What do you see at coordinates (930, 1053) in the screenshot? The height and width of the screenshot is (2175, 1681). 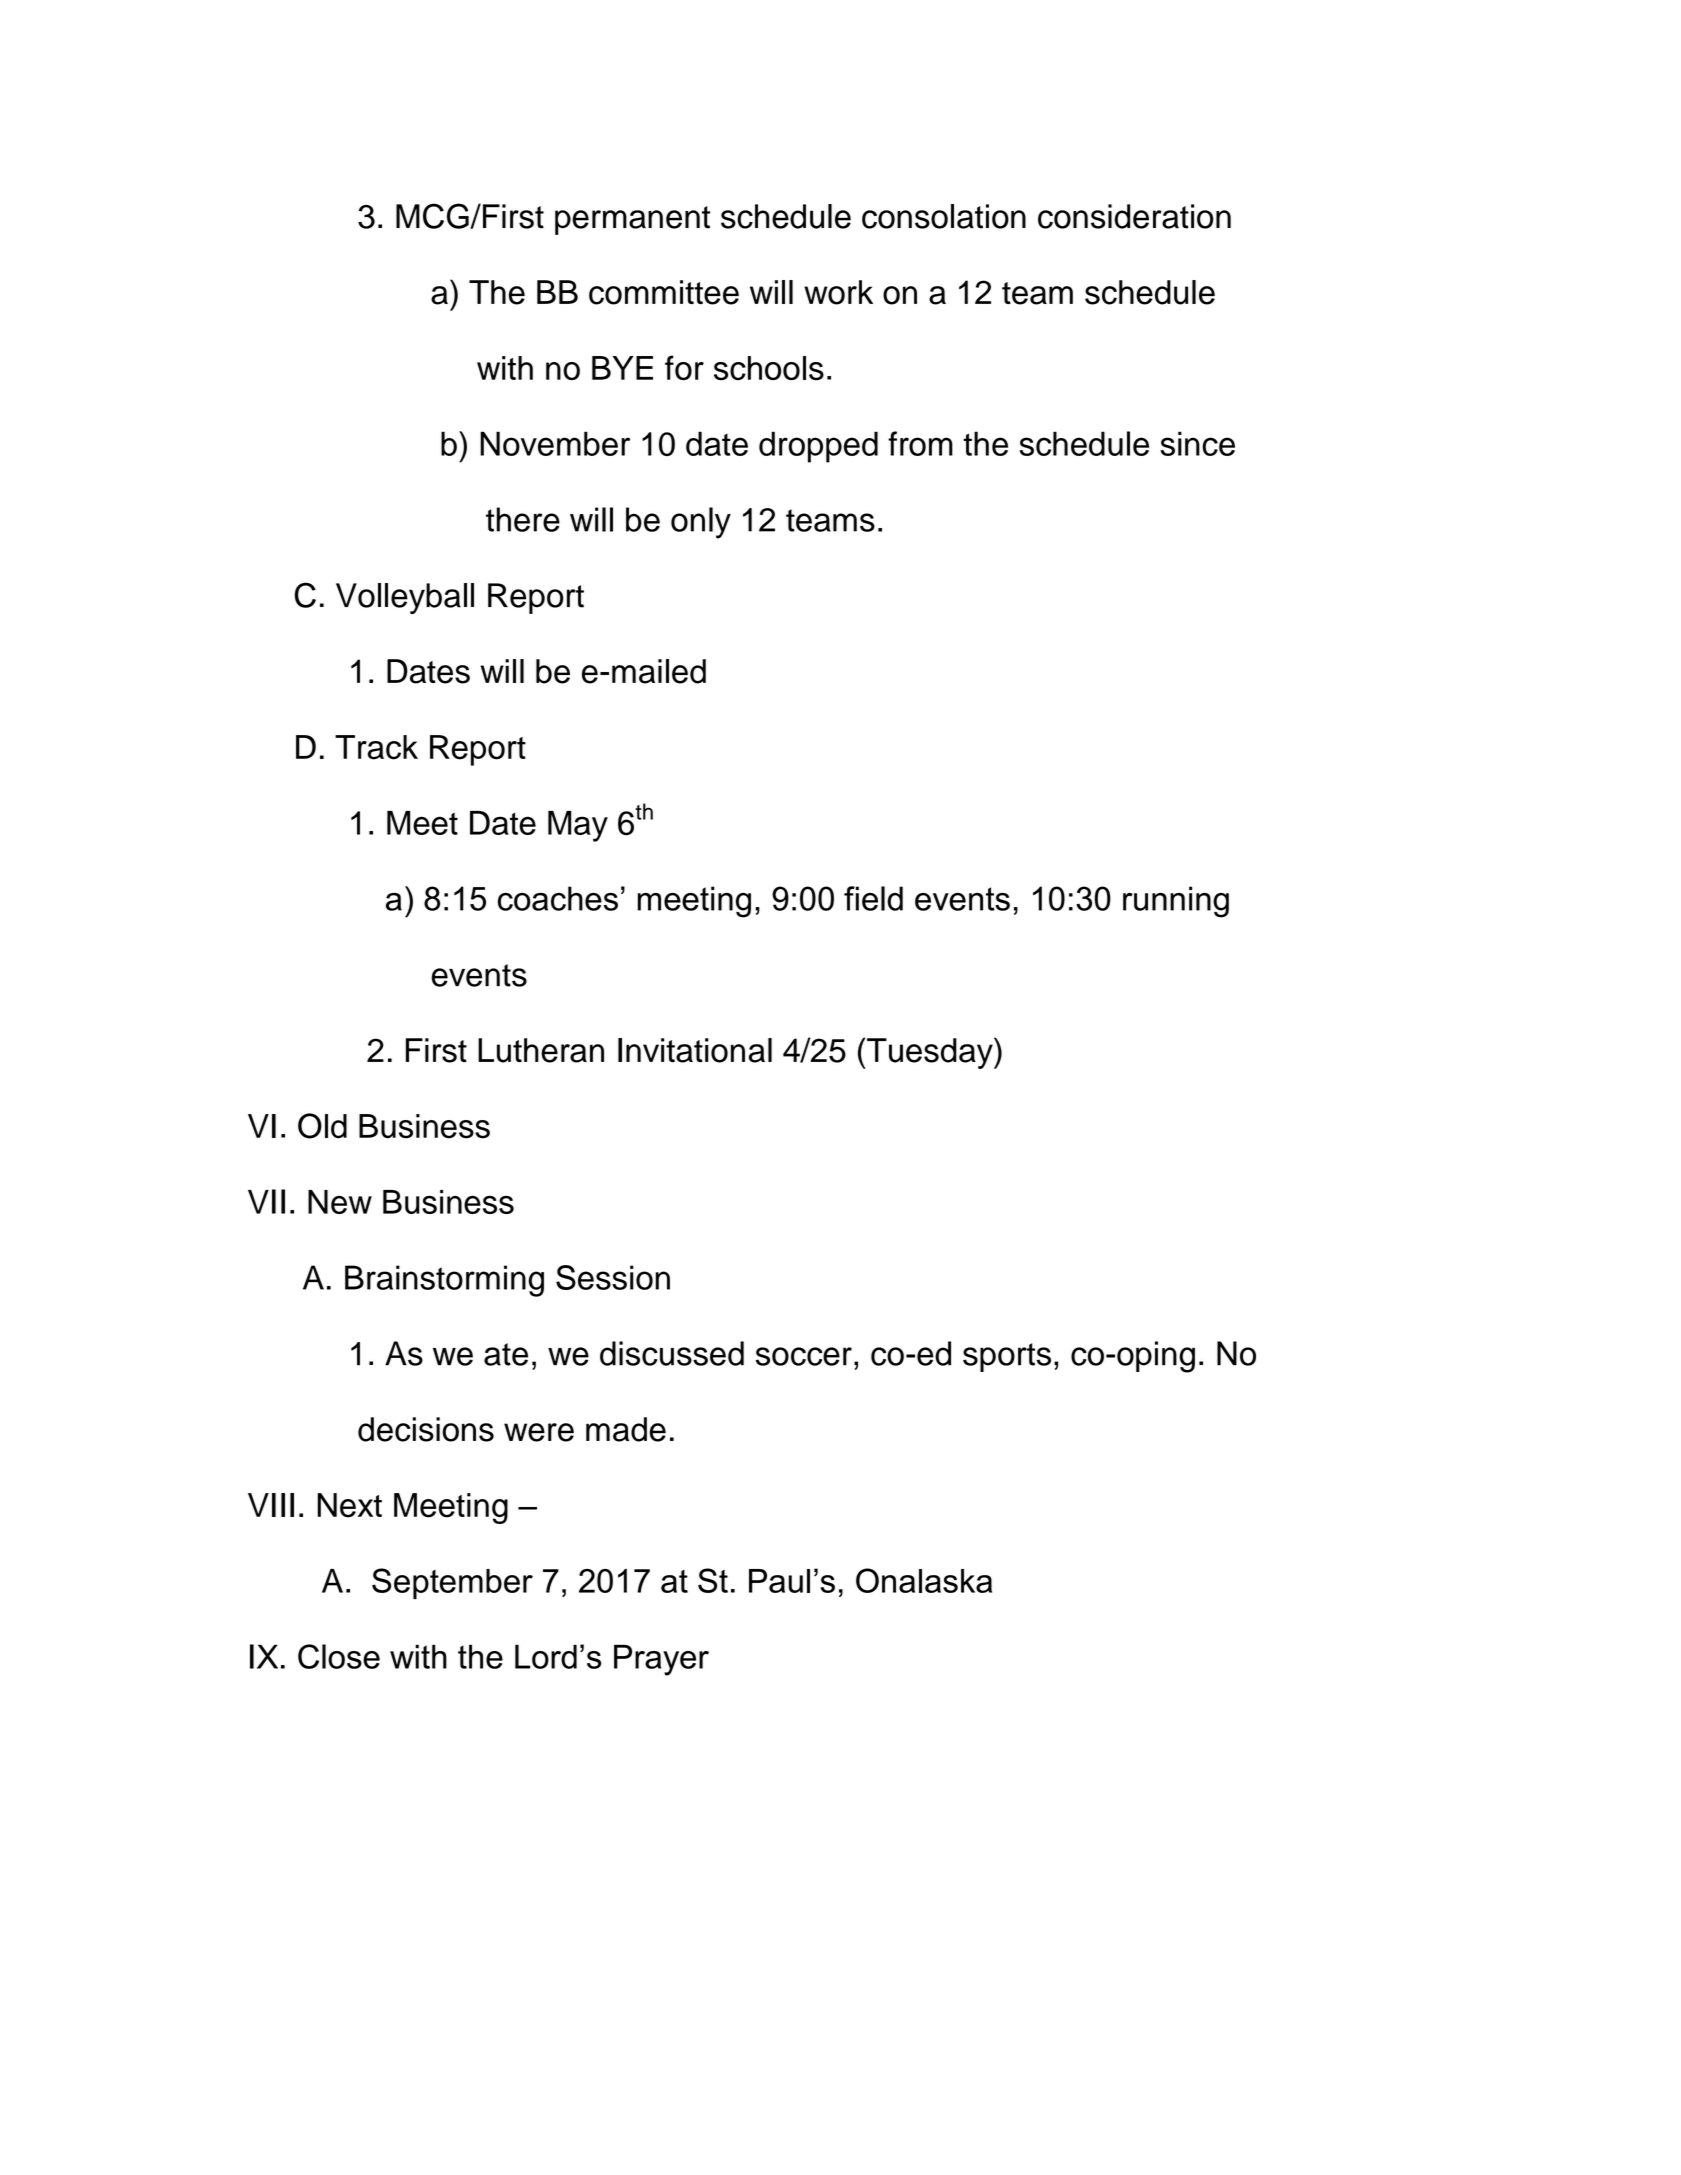 I see `Tuesday` at bounding box center [930, 1053].
